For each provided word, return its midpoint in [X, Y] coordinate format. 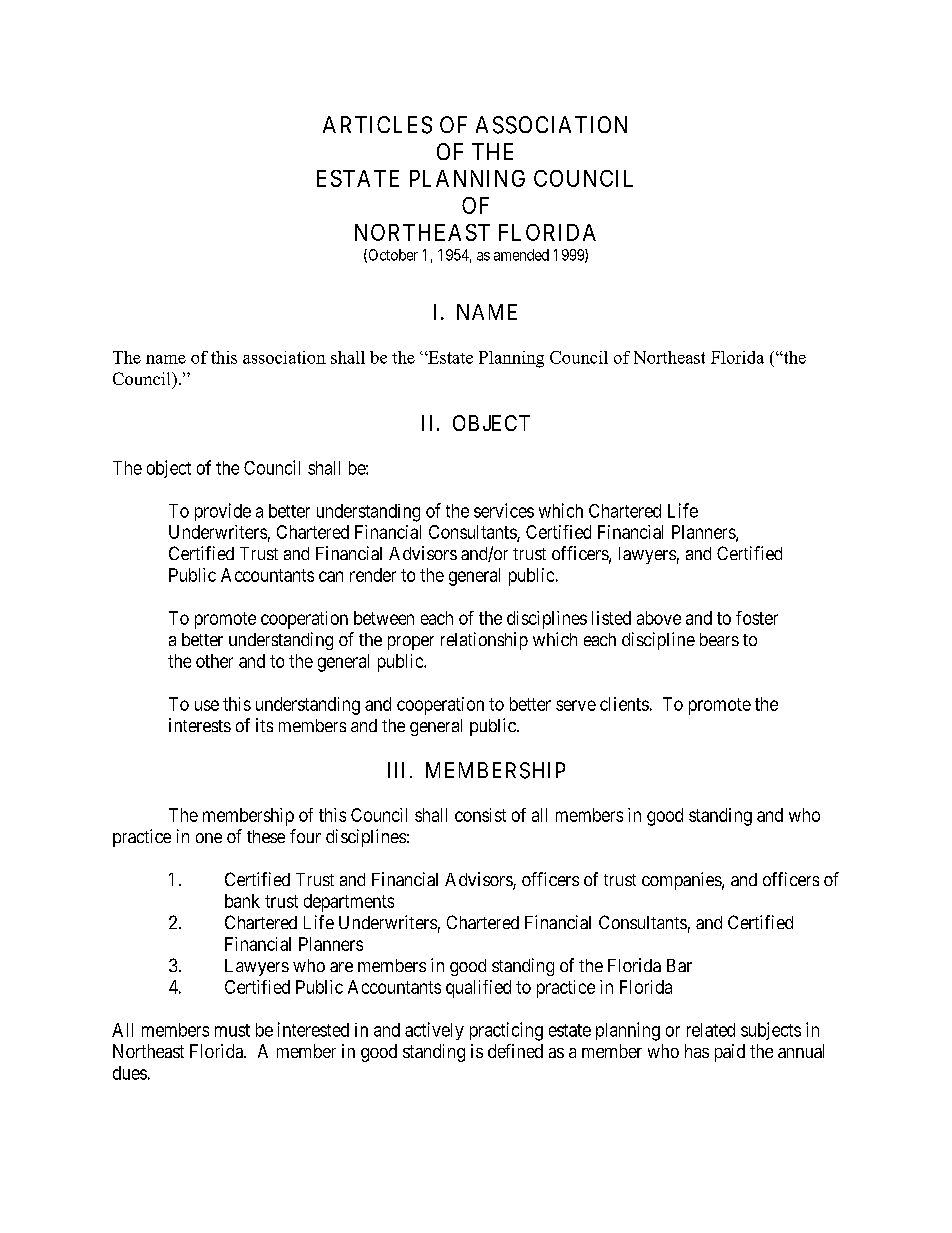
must [232, 1030]
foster [757, 618]
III [396, 770]
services [504, 510]
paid [730, 1053]
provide [223, 512]
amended [521, 255]
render [373, 575]
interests [200, 725]
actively [434, 1031]
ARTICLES [377, 125]
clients [624, 704]
